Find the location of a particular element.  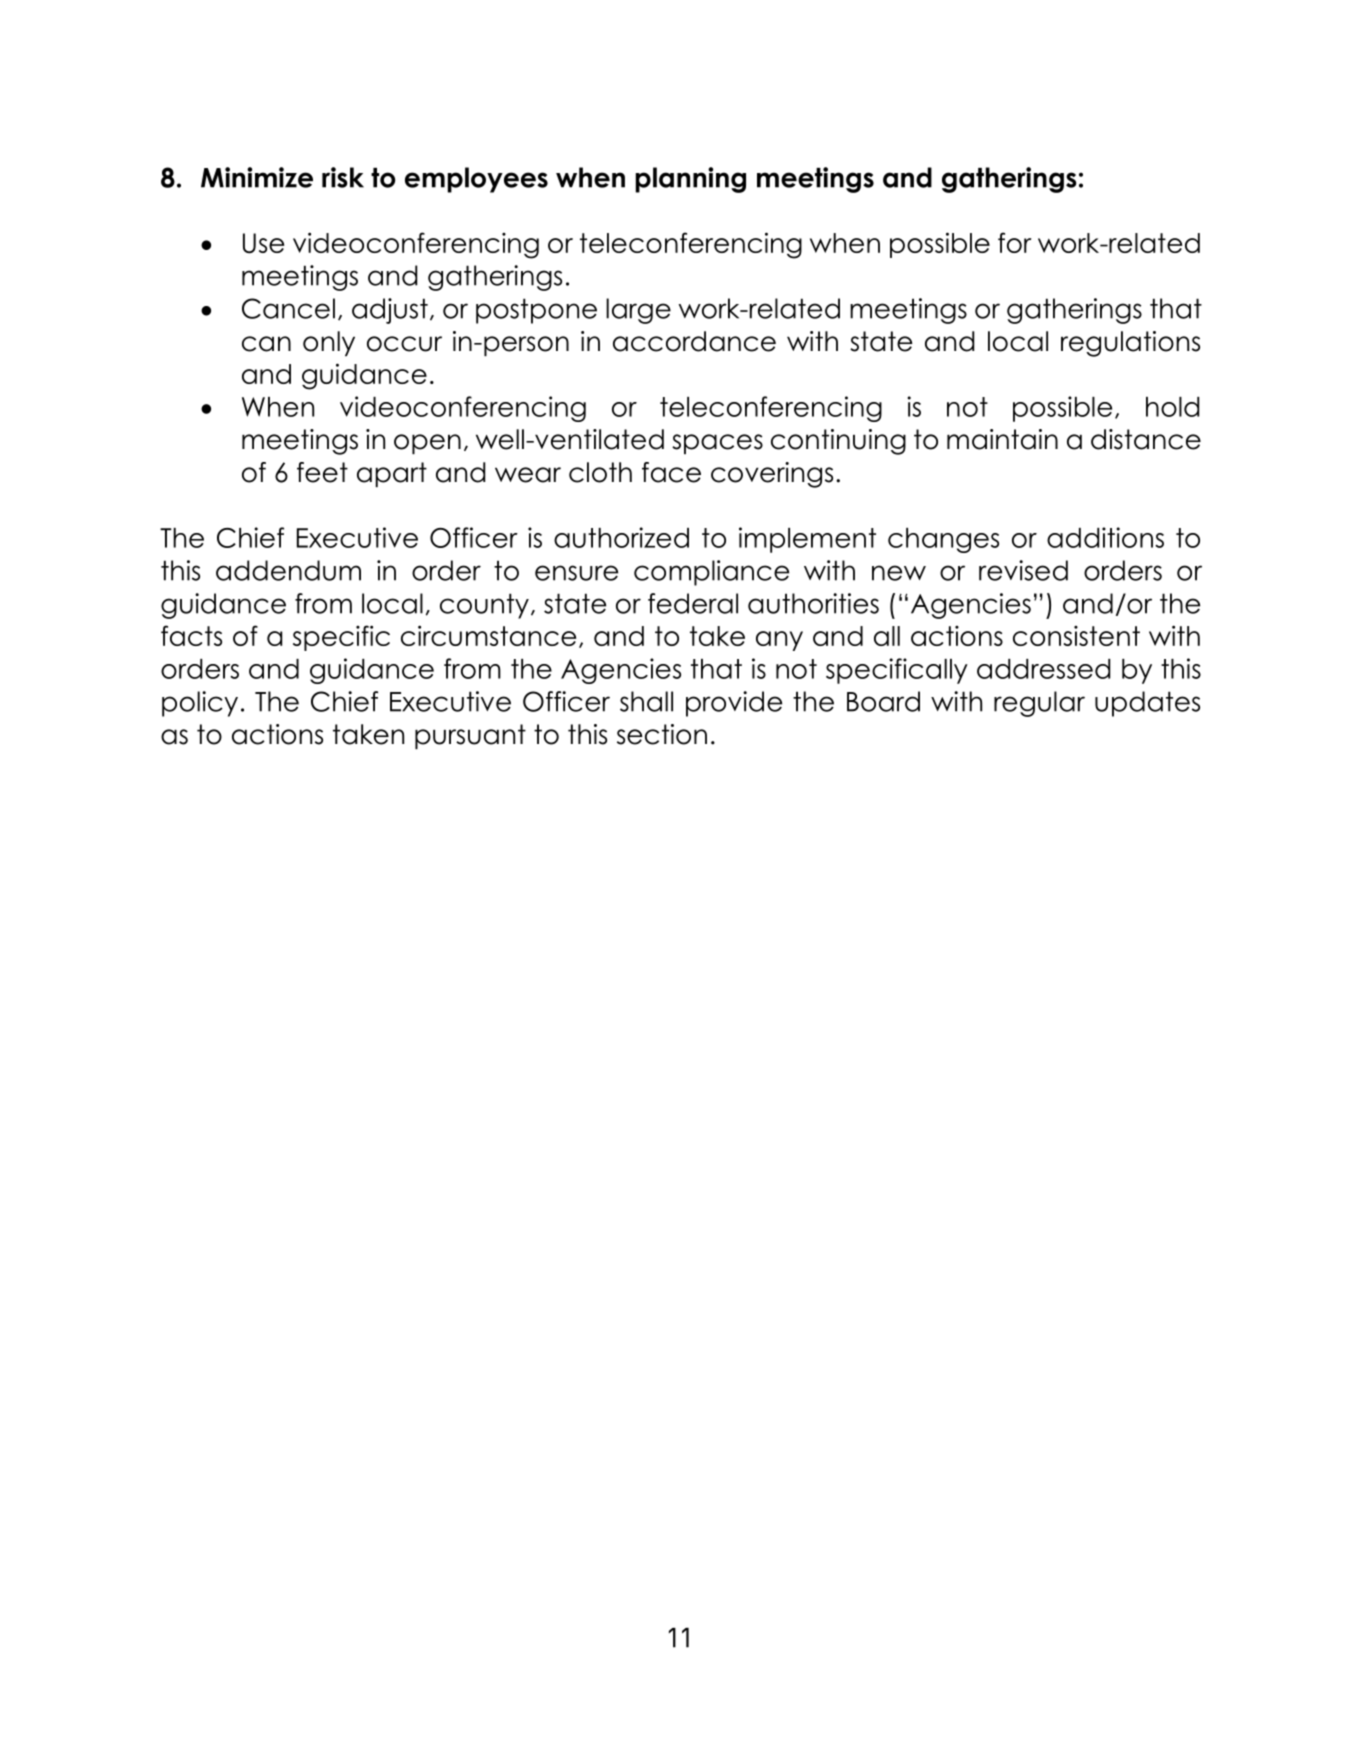

federal is located at coordinates (693, 603).
